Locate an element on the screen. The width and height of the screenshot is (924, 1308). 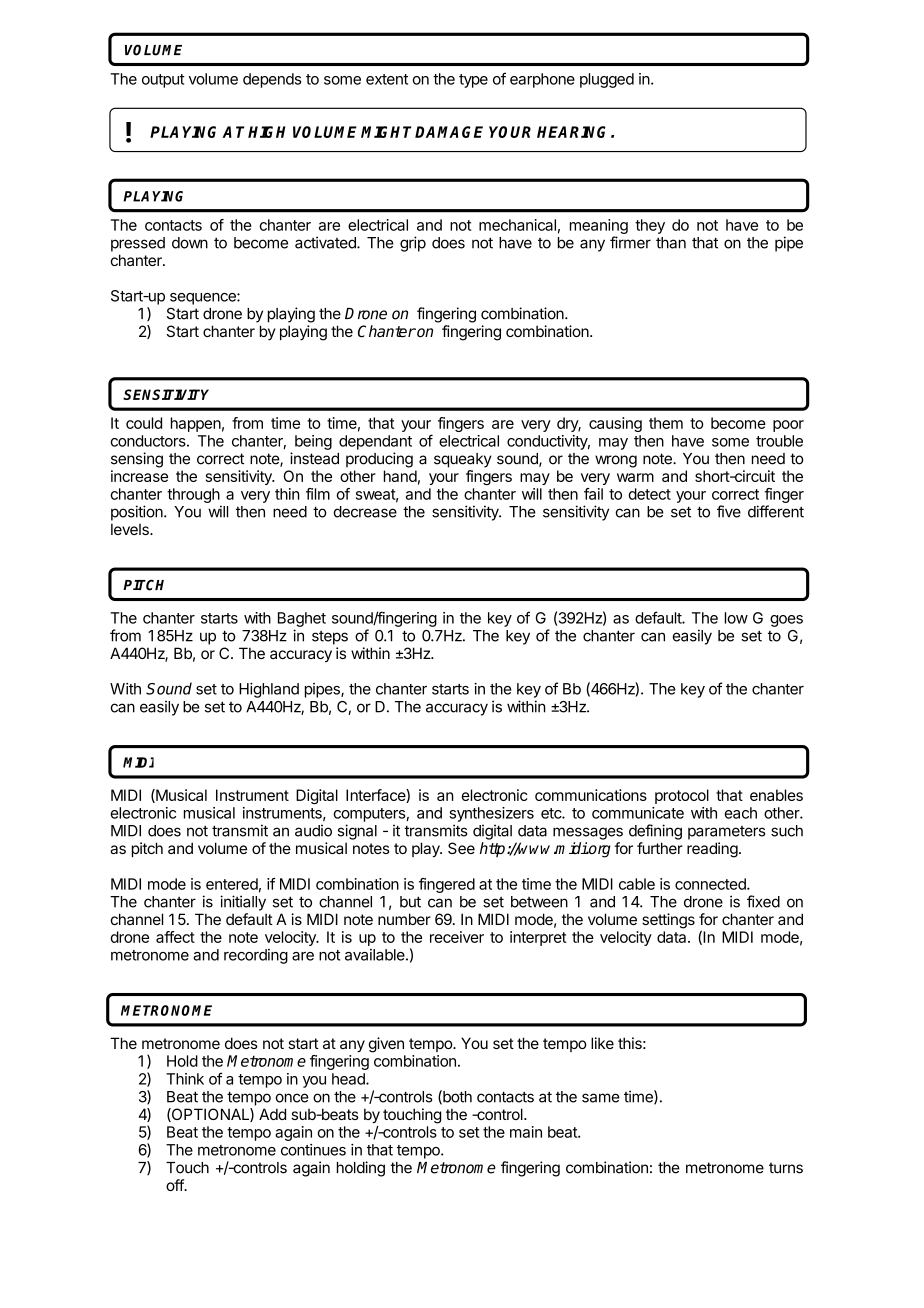
plugged is located at coordinates (607, 80).
